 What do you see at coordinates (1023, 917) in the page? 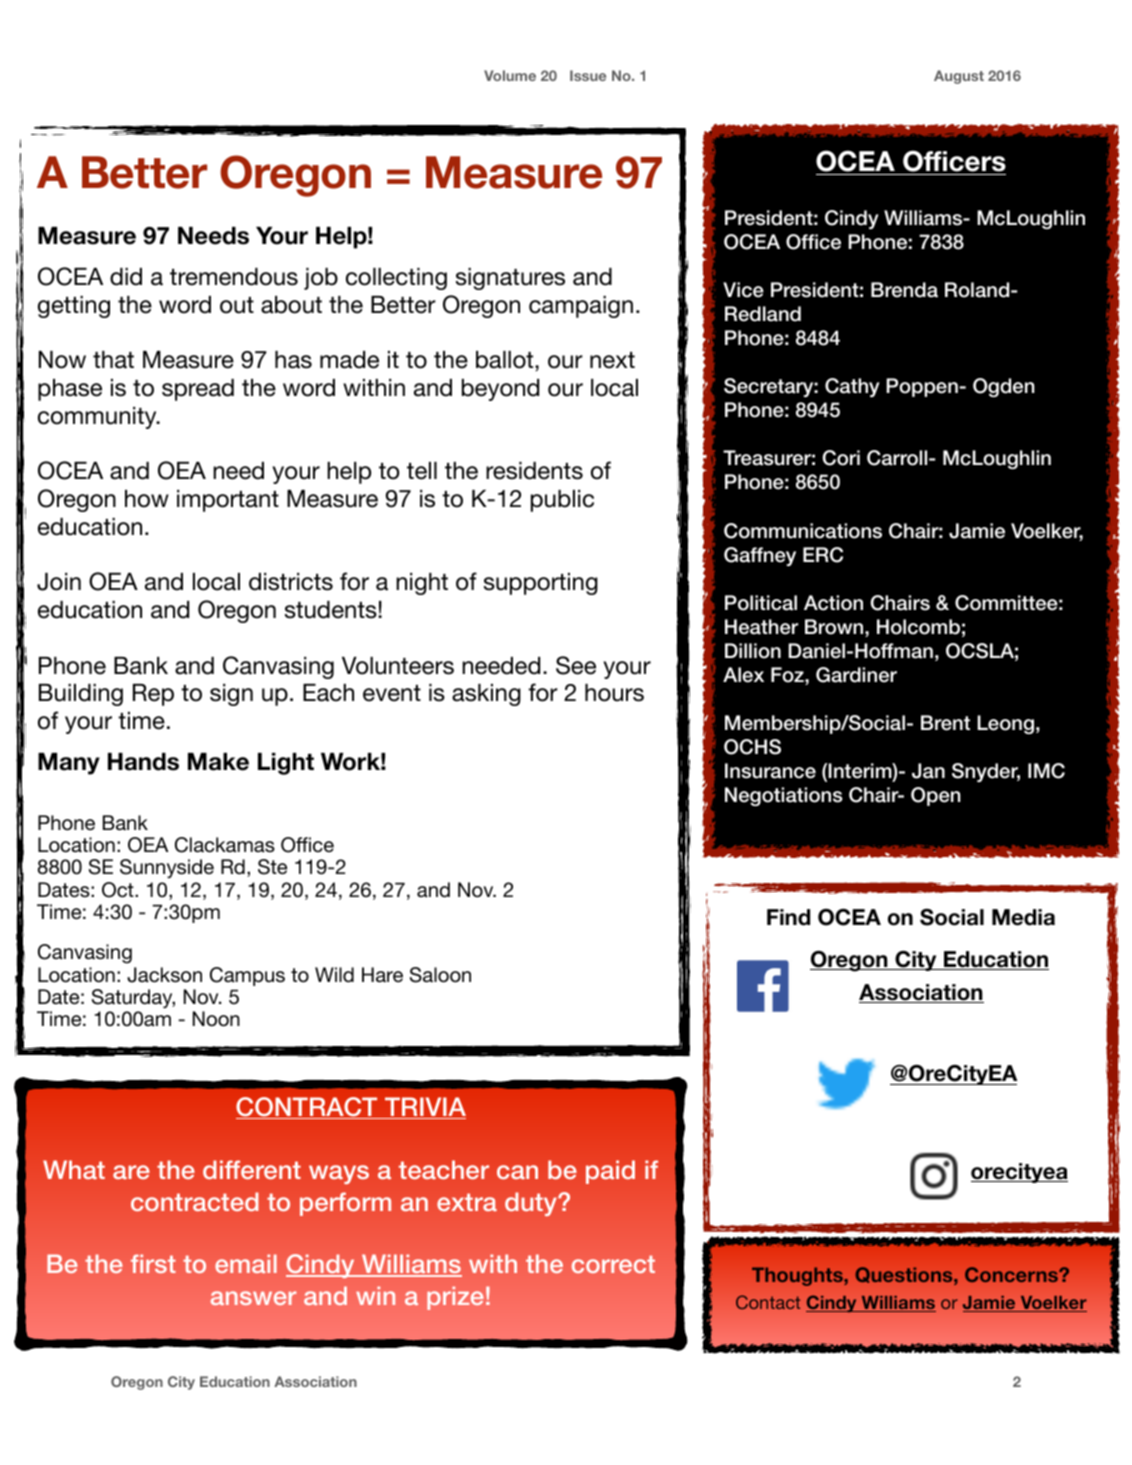
I see `Media` at bounding box center [1023, 917].
